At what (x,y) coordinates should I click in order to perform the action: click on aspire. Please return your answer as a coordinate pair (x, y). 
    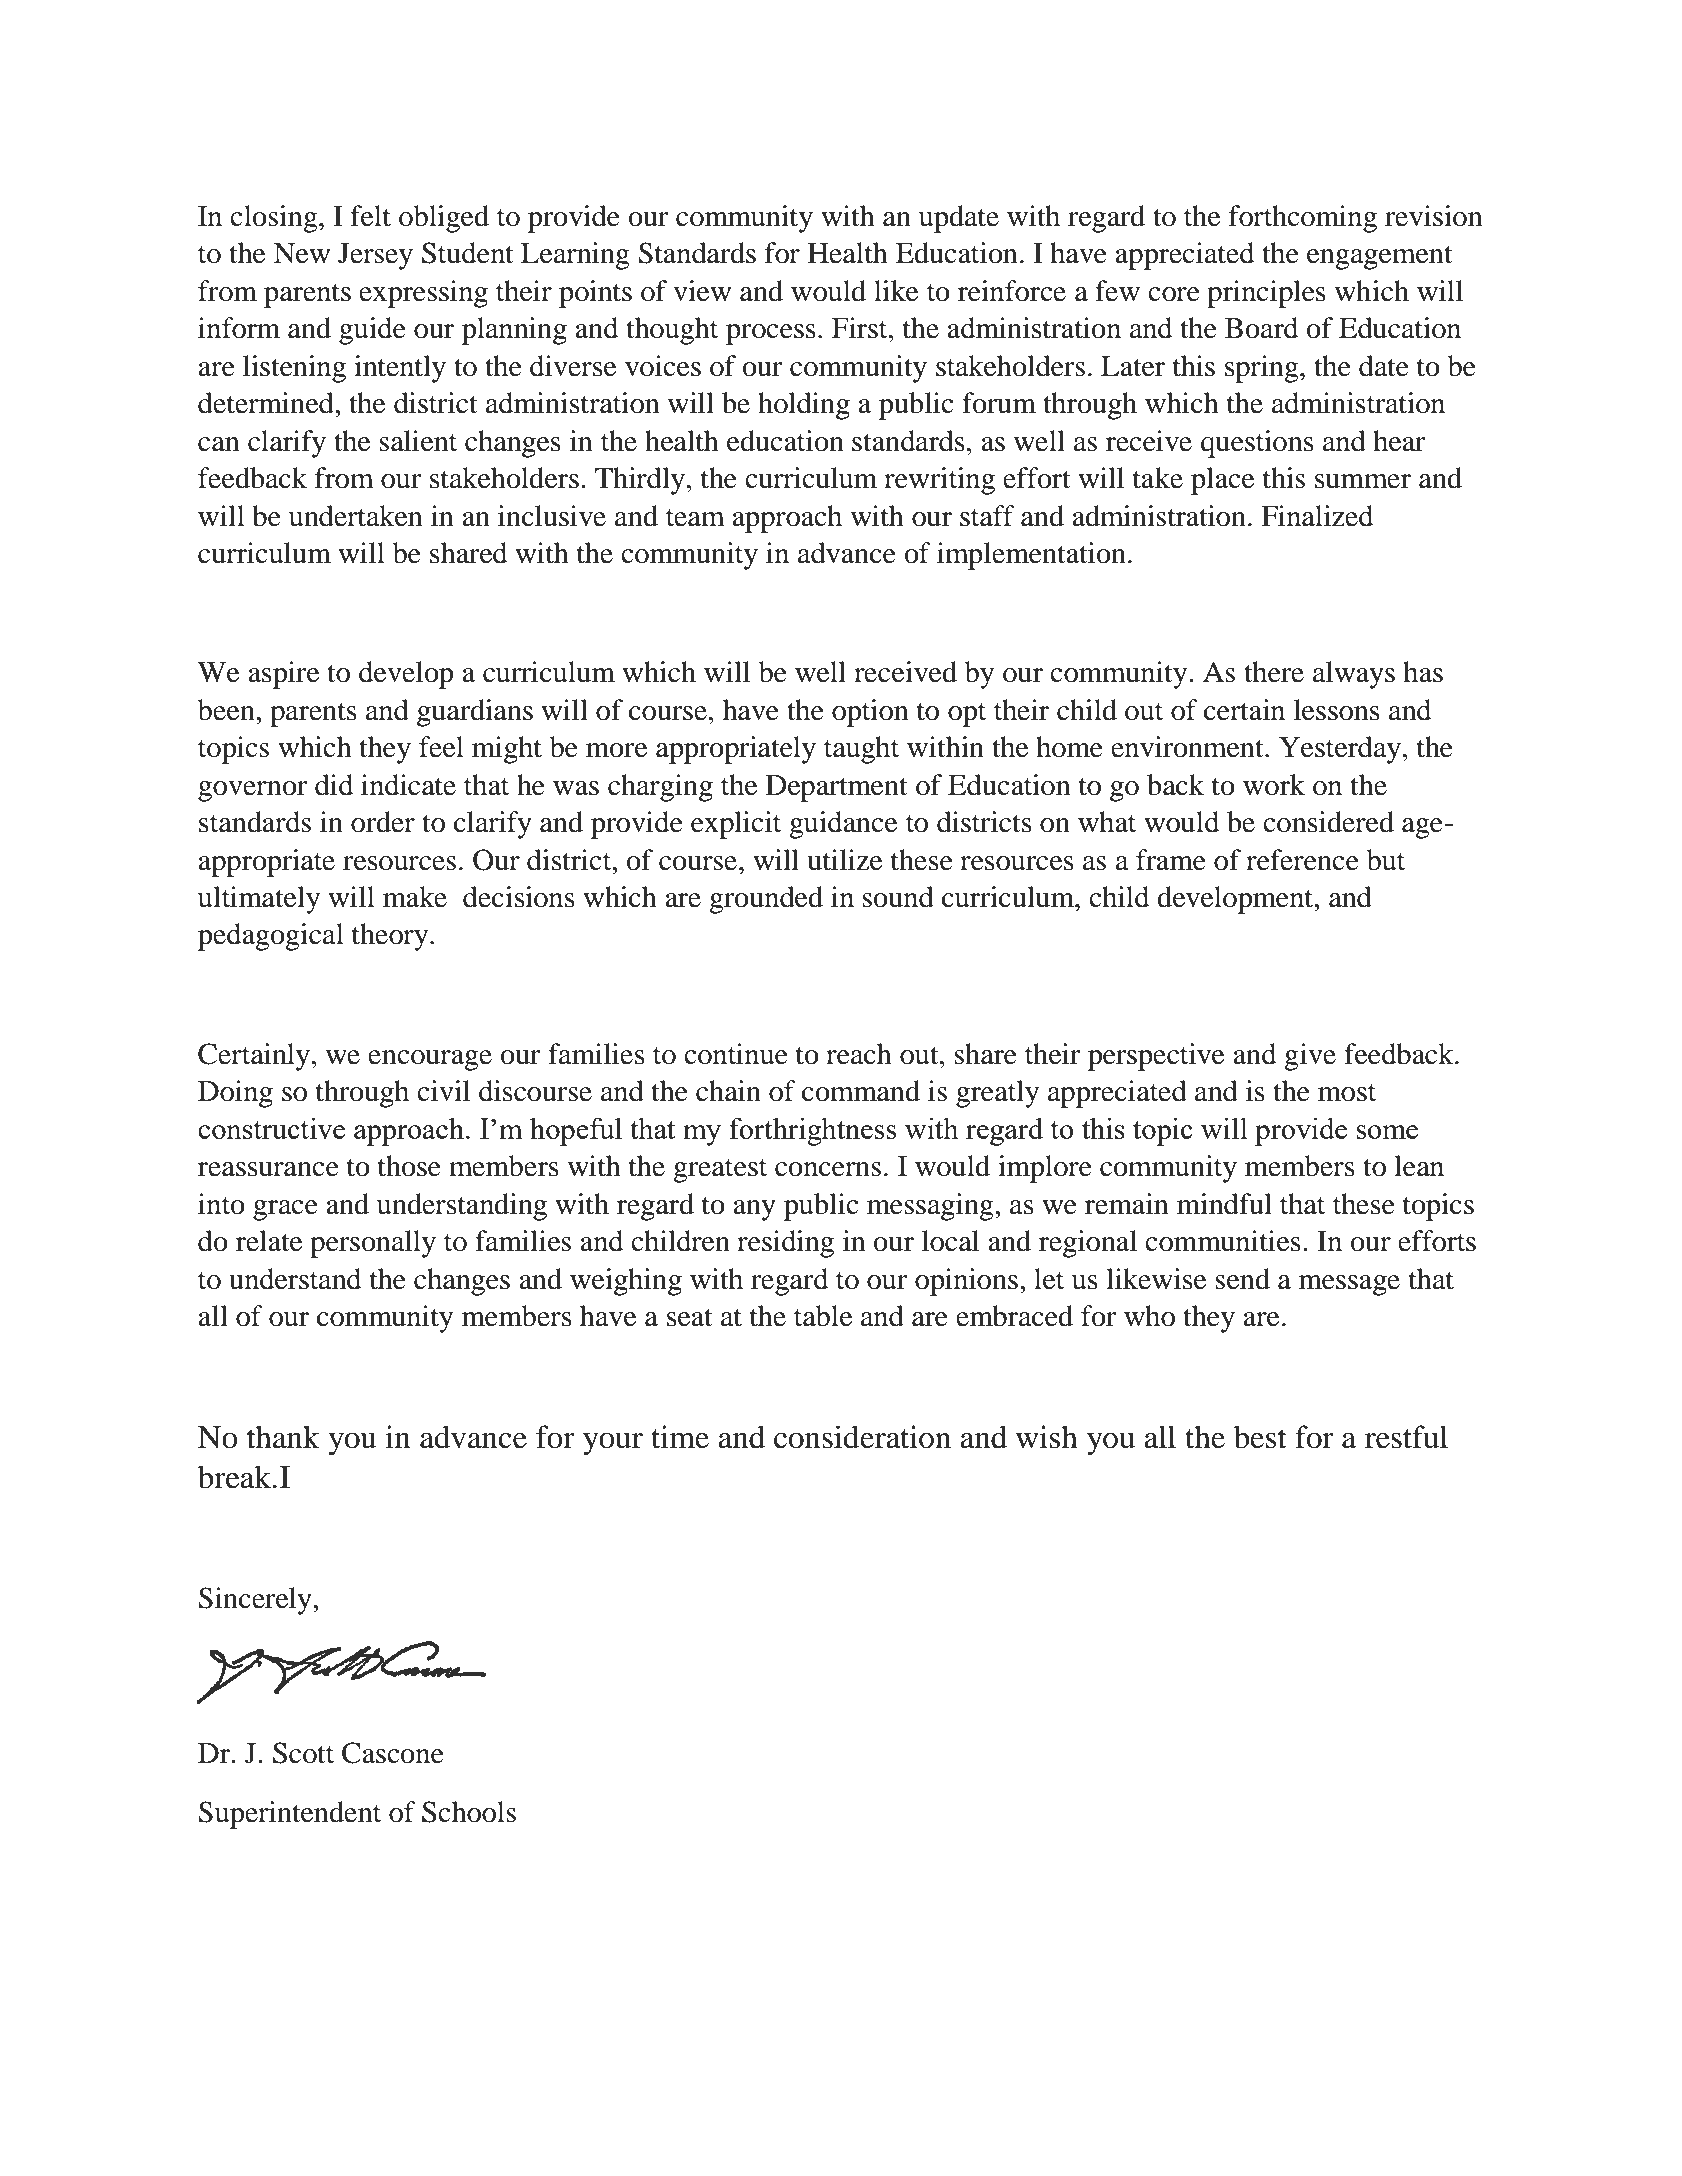
    Looking at the image, I should click on (283, 675).
